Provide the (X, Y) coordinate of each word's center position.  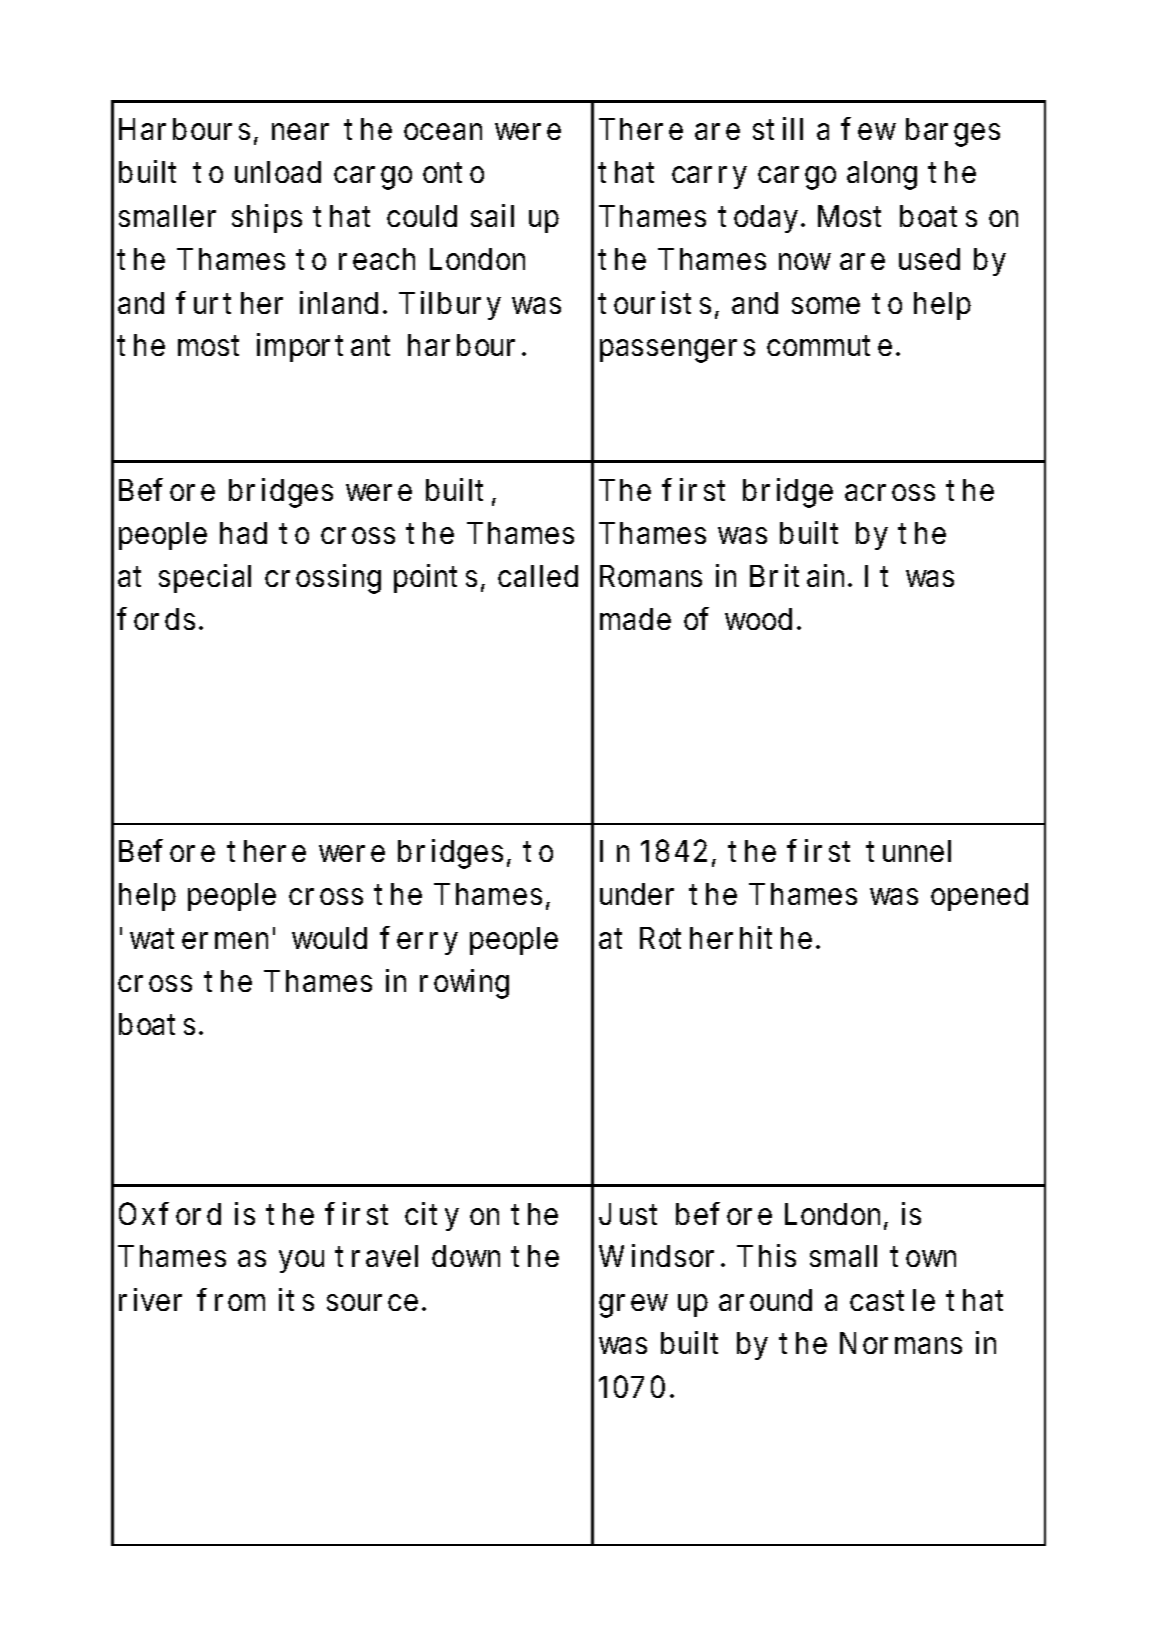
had (243, 533)
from (231, 1299)
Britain (799, 575)
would (329, 938)
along (882, 175)
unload (278, 172)
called (538, 576)
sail (492, 215)
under (637, 894)
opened (979, 897)
